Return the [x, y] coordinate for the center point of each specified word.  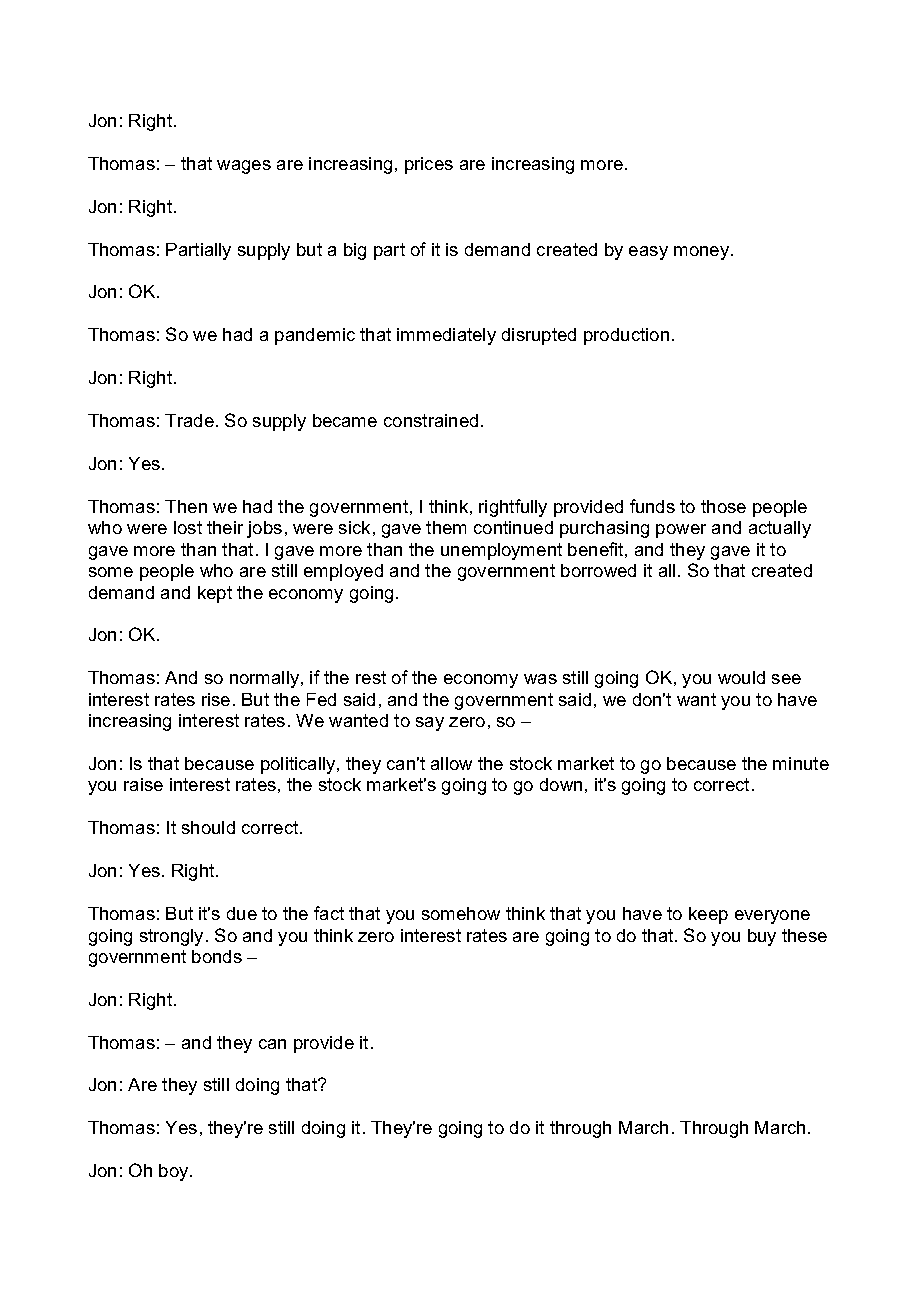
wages [244, 167]
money [701, 253]
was [540, 679]
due [242, 913]
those [723, 506]
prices [429, 165]
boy [175, 1172]
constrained [431, 420]
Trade [189, 420]
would [741, 677]
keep [708, 915]
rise [216, 699]
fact [329, 913]
